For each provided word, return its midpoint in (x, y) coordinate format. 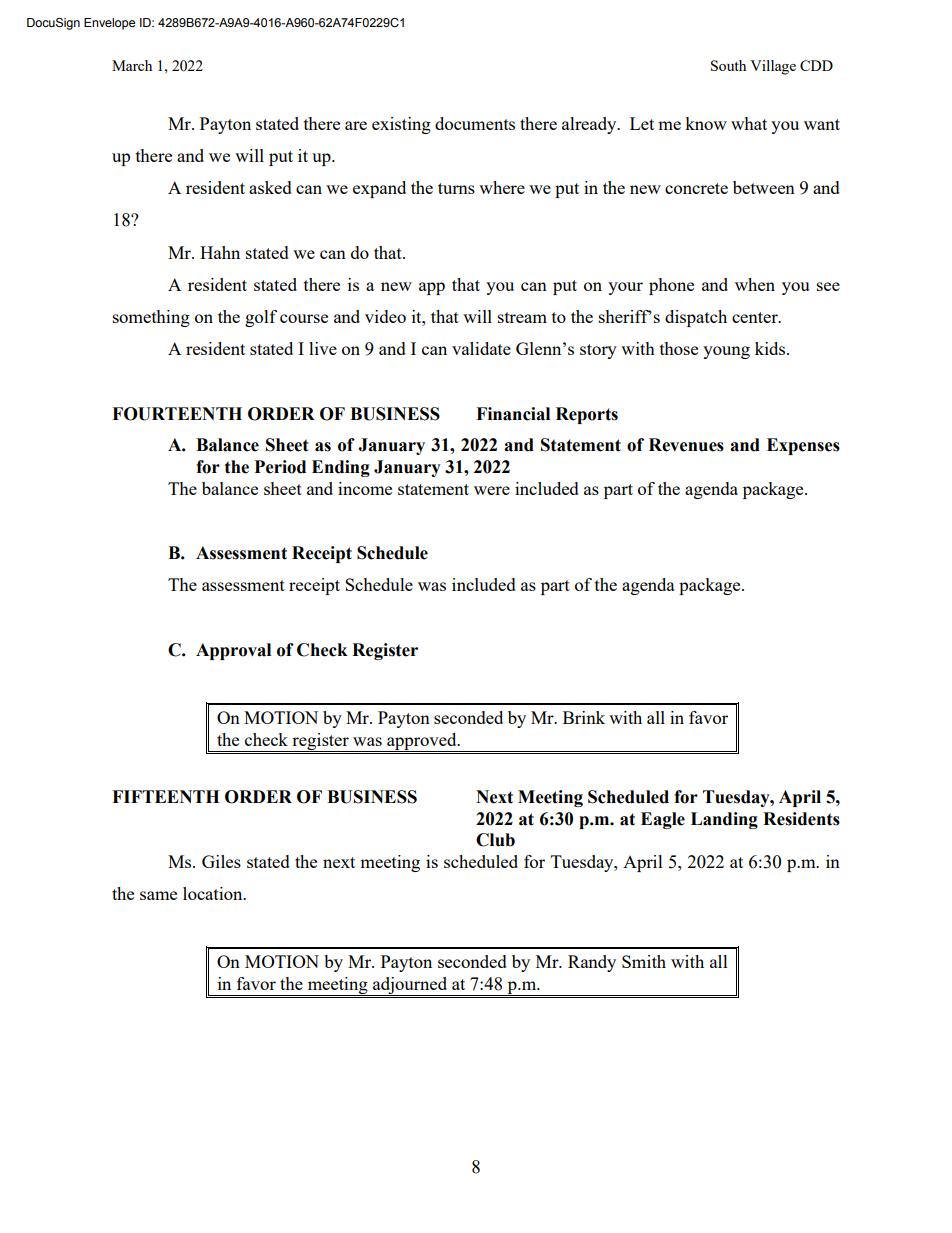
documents (475, 123)
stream (522, 317)
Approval (233, 651)
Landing (724, 820)
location (214, 893)
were (492, 490)
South (728, 65)
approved (422, 742)
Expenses (803, 446)
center (756, 317)
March (132, 65)
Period (280, 467)
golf (261, 318)
